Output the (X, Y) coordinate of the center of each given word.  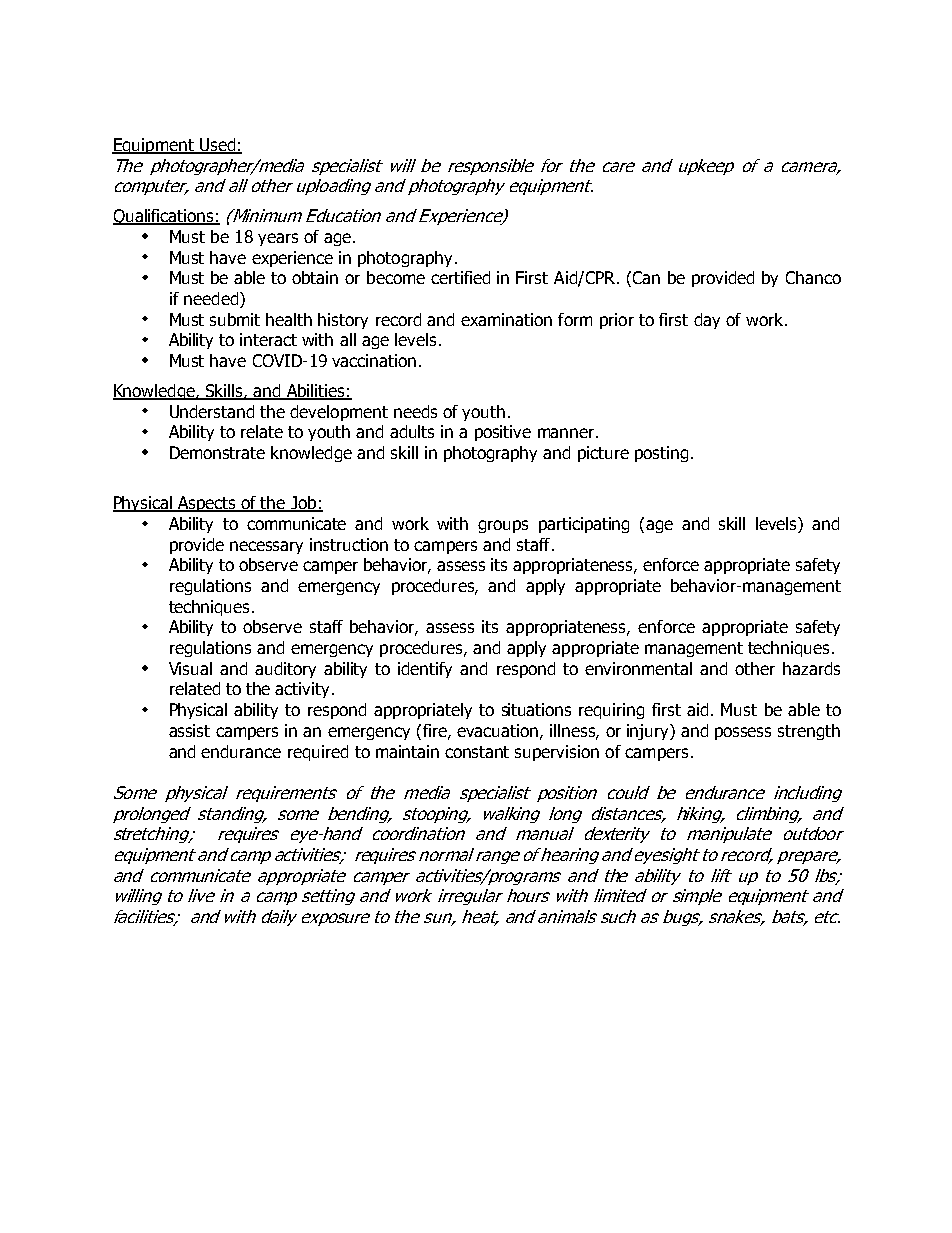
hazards (811, 668)
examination (506, 319)
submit (235, 319)
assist (189, 730)
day (707, 321)
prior (617, 321)
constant (477, 752)
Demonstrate (217, 452)
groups (503, 526)
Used (218, 145)
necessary (266, 547)
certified (460, 277)
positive (503, 433)
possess (743, 733)
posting (661, 454)
